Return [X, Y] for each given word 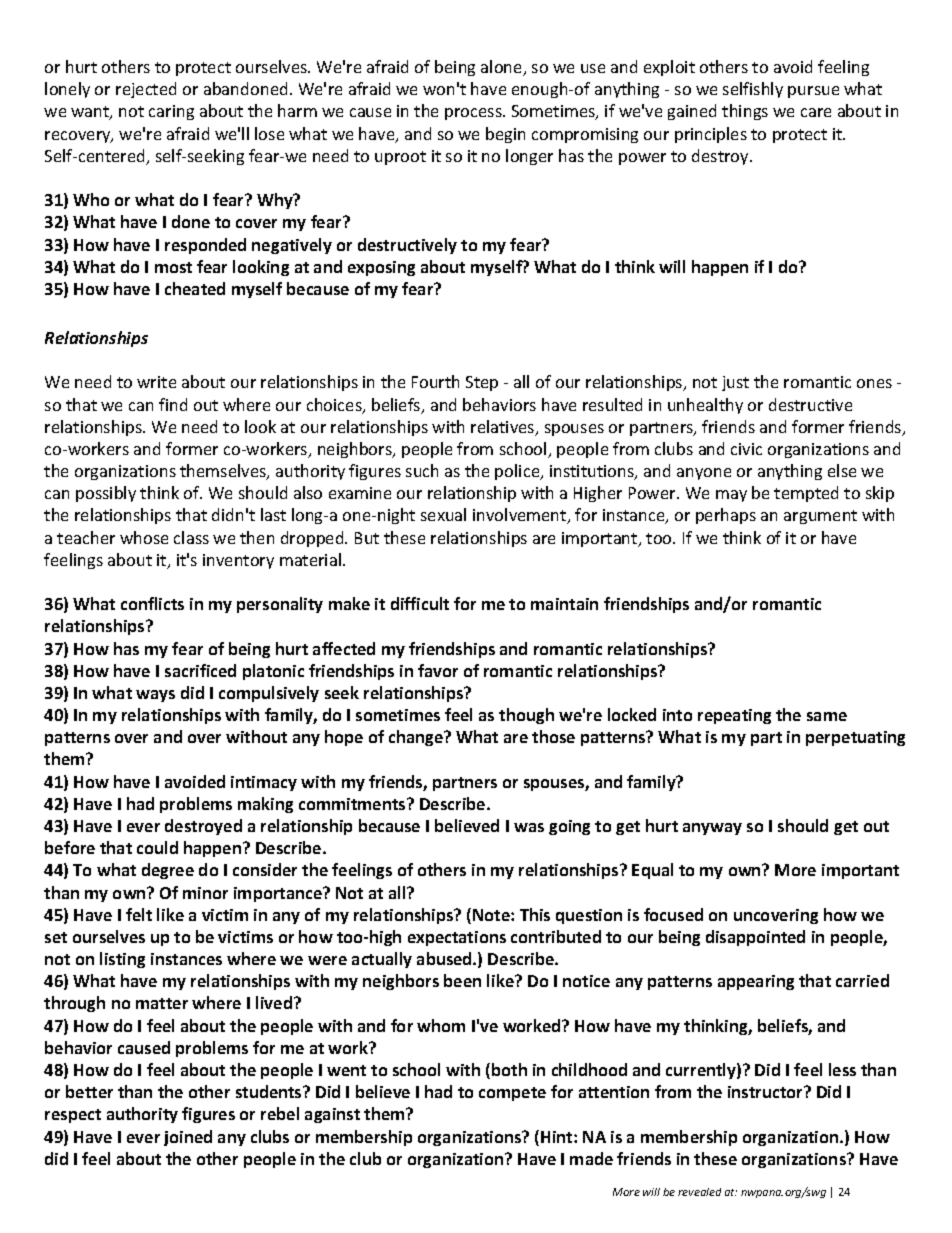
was [529, 827]
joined [188, 1138]
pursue [813, 92]
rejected [146, 90]
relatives [503, 428]
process [474, 114]
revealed [699, 1192]
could [157, 847]
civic [746, 449]
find [173, 404]
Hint [558, 1137]
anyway [712, 829]
